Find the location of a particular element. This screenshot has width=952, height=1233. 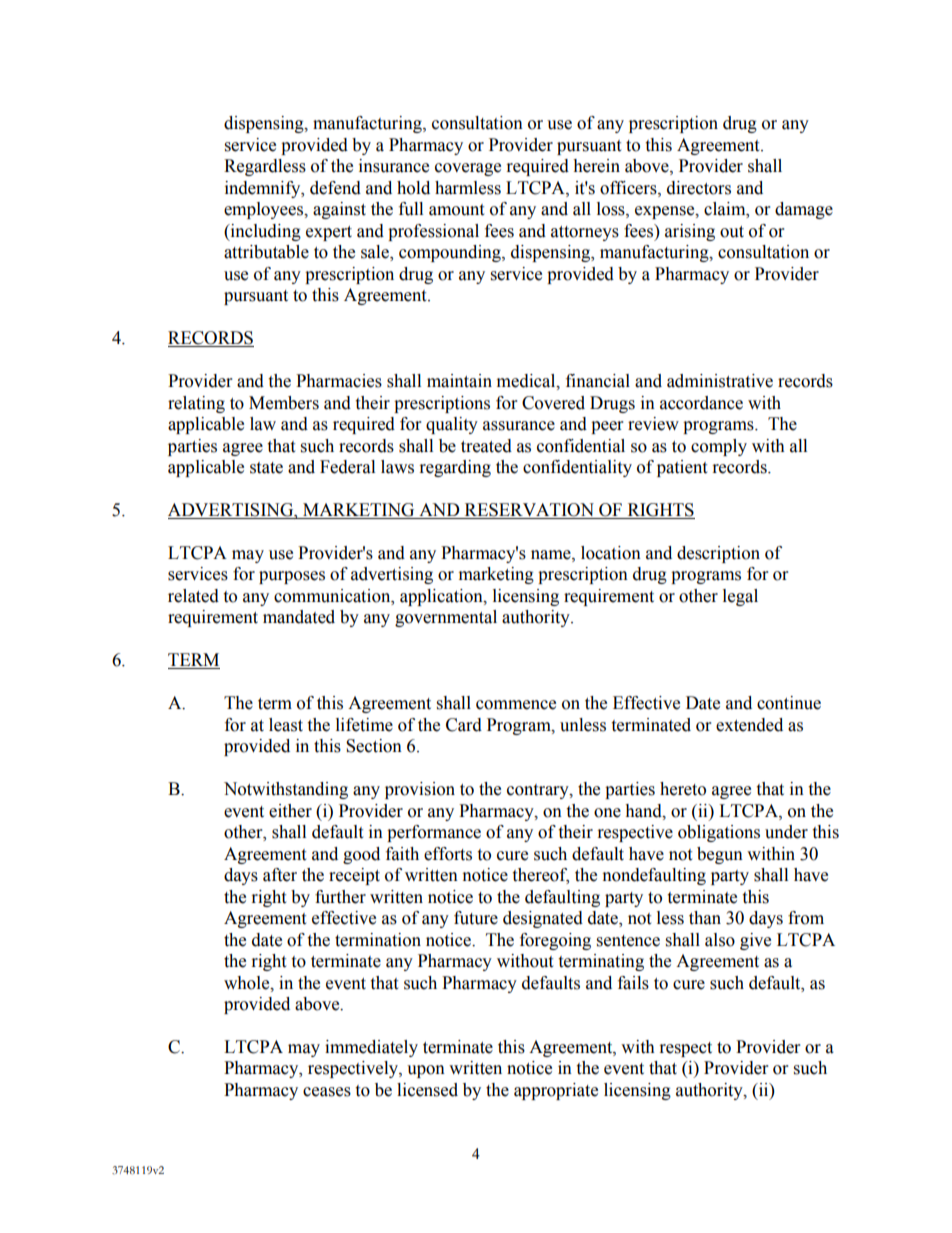

appropriate is located at coordinates (556, 1091).
